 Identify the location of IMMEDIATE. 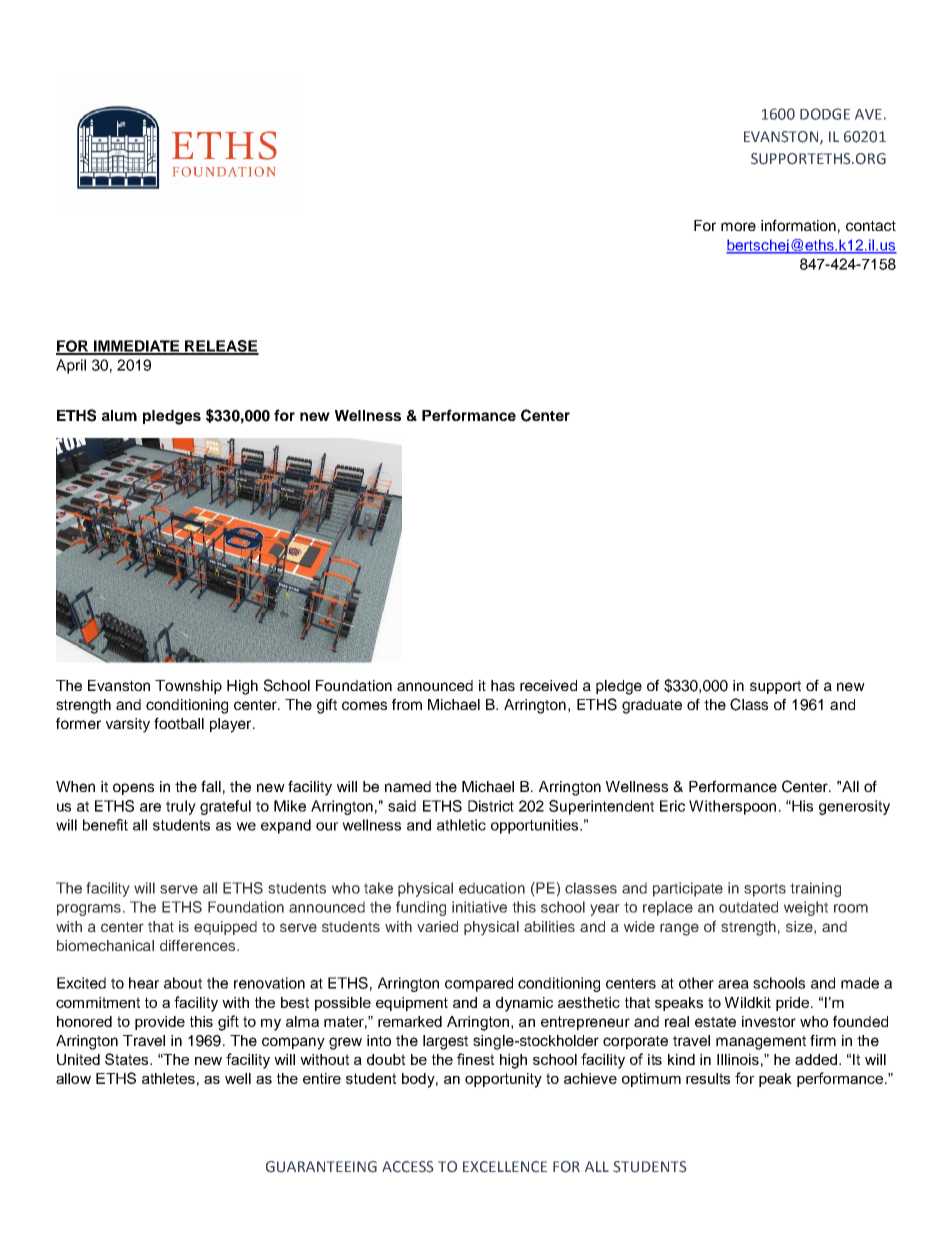
(137, 347).
